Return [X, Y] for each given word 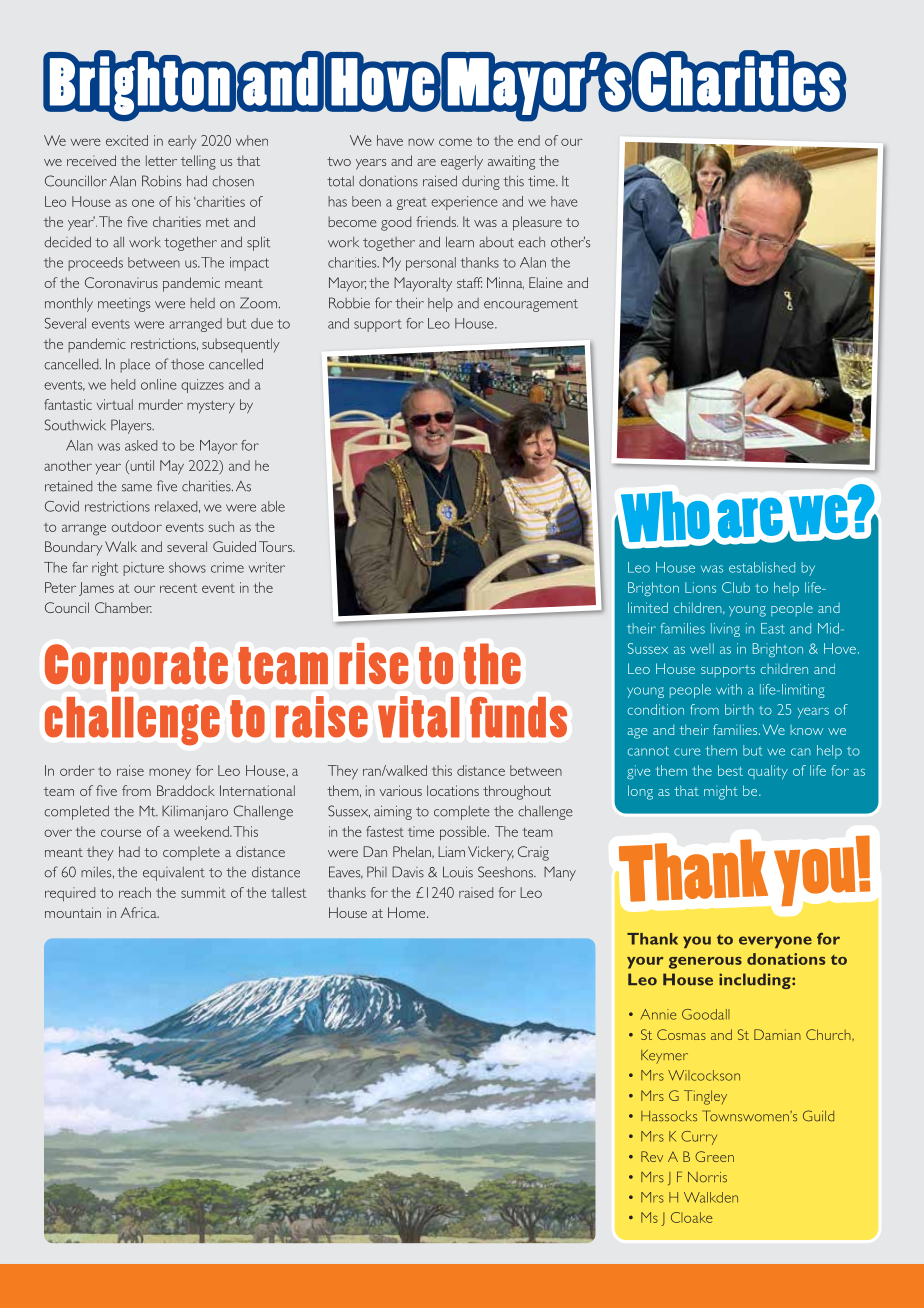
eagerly [462, 162]
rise [374, 663]
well [702, 648]
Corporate [136, 668]
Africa [140, 912]
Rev [652, 1156]
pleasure [537, 223]
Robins [161, 181]
